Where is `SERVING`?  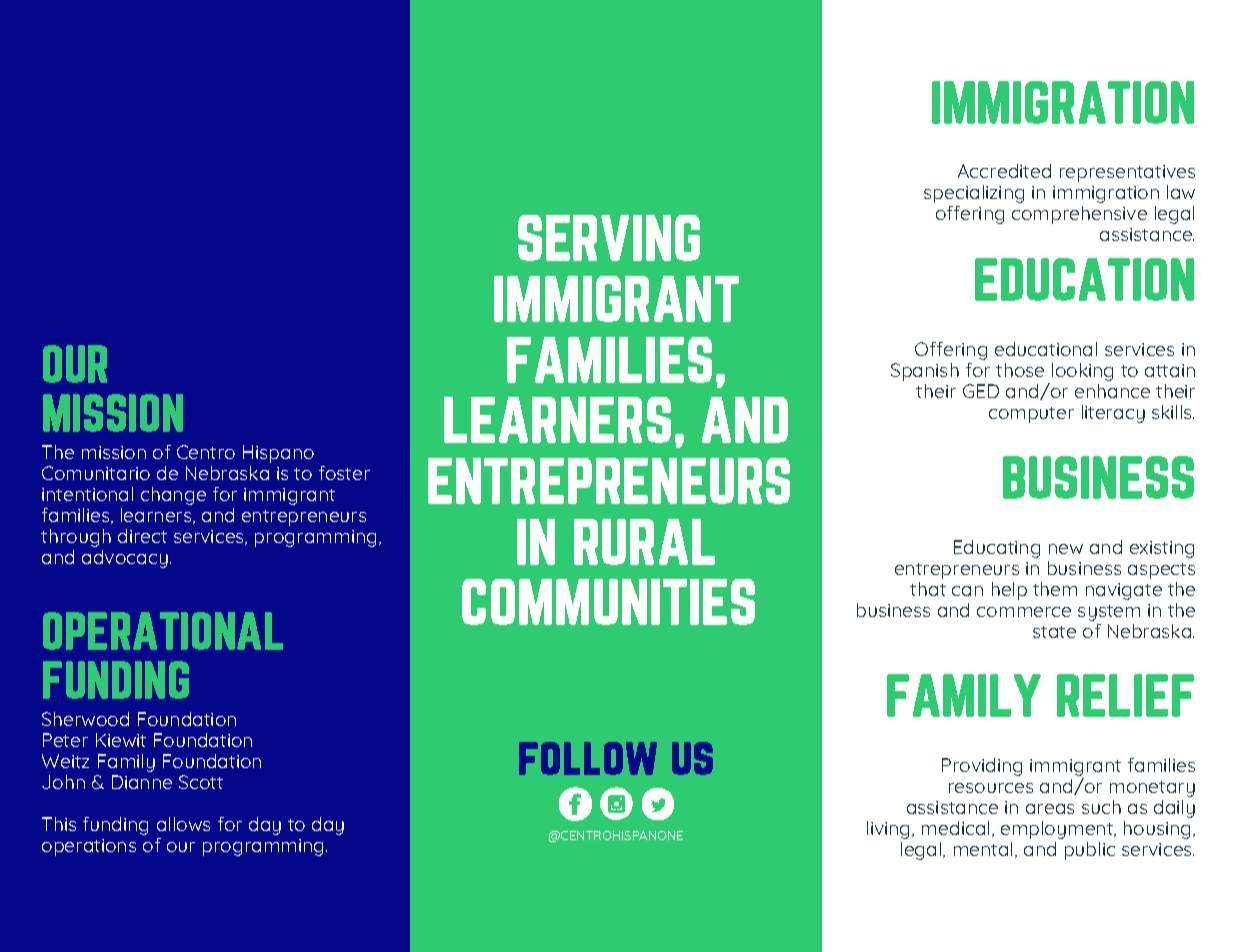
SERVING is located at coordinates (609, 238).
